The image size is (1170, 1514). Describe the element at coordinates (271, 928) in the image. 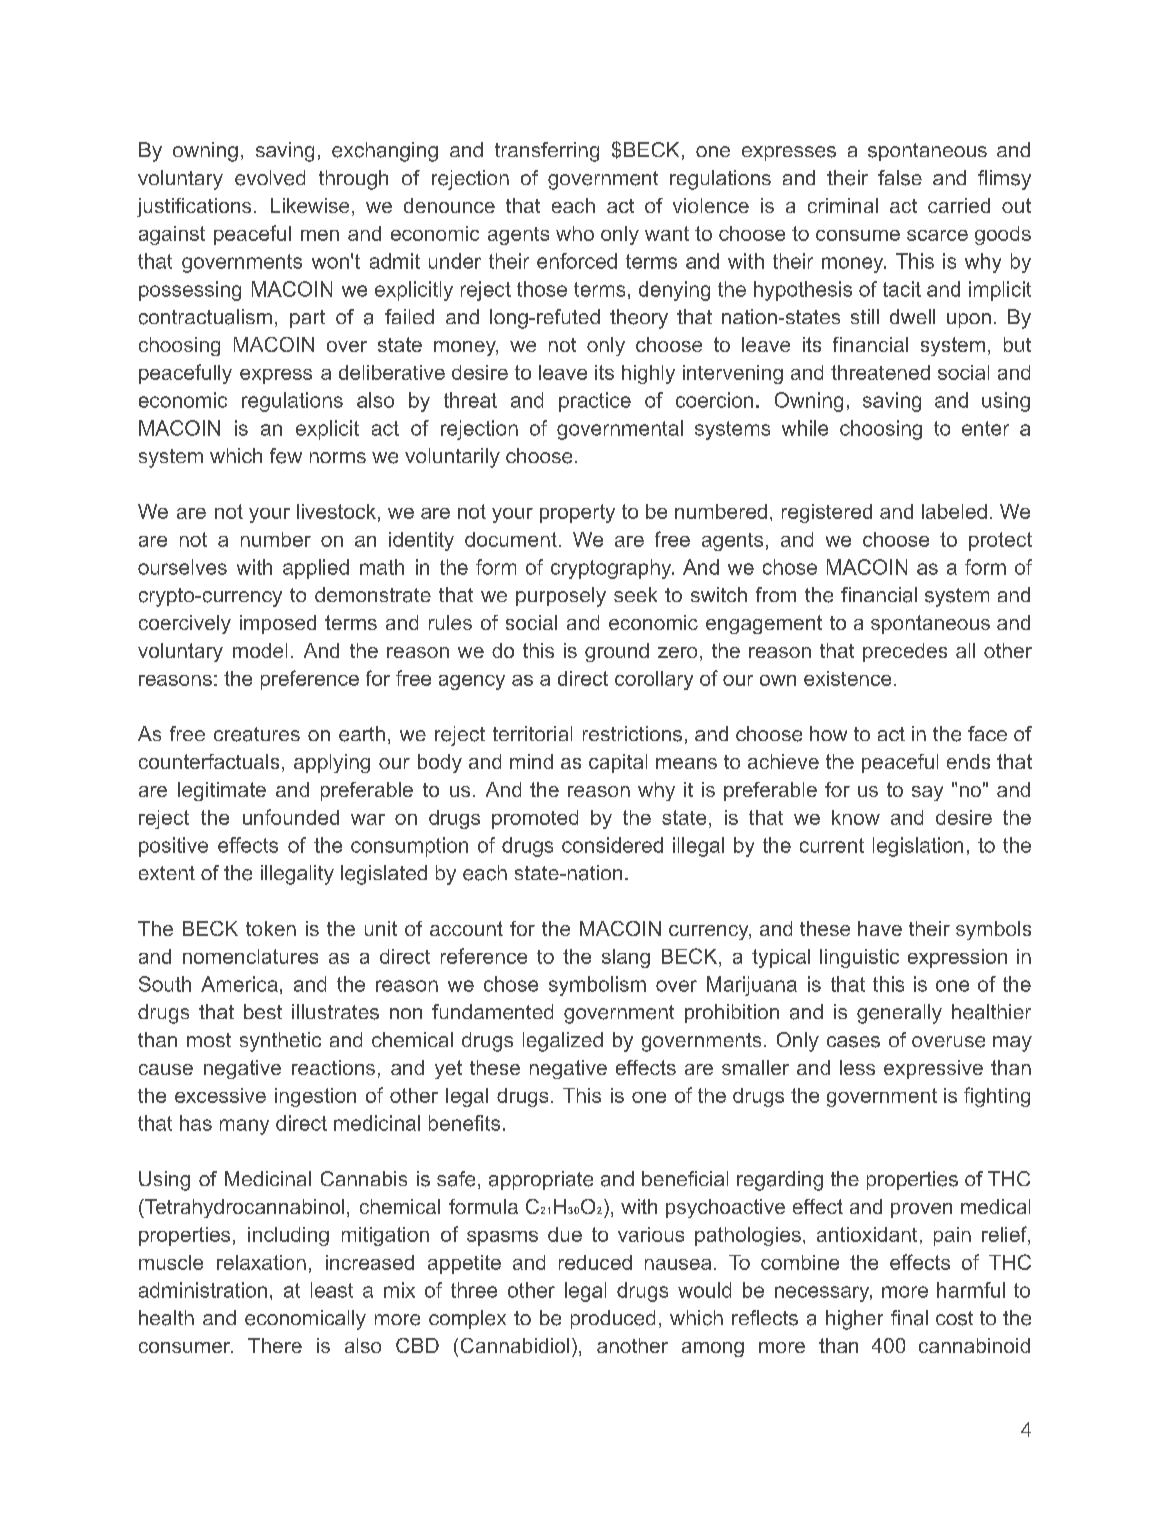

I see `token` at that location.
